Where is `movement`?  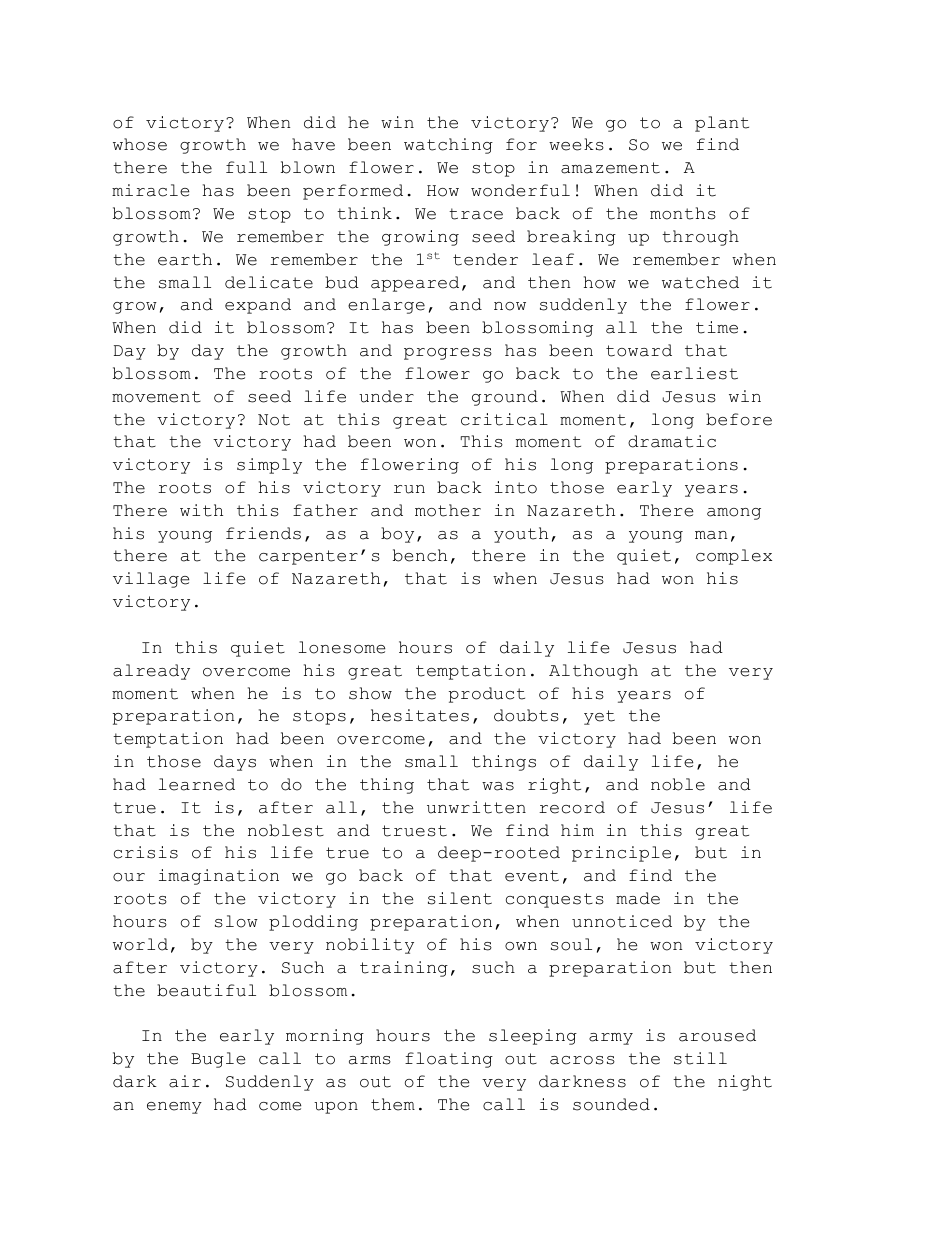 movement is located at coordinates (156, 397).
